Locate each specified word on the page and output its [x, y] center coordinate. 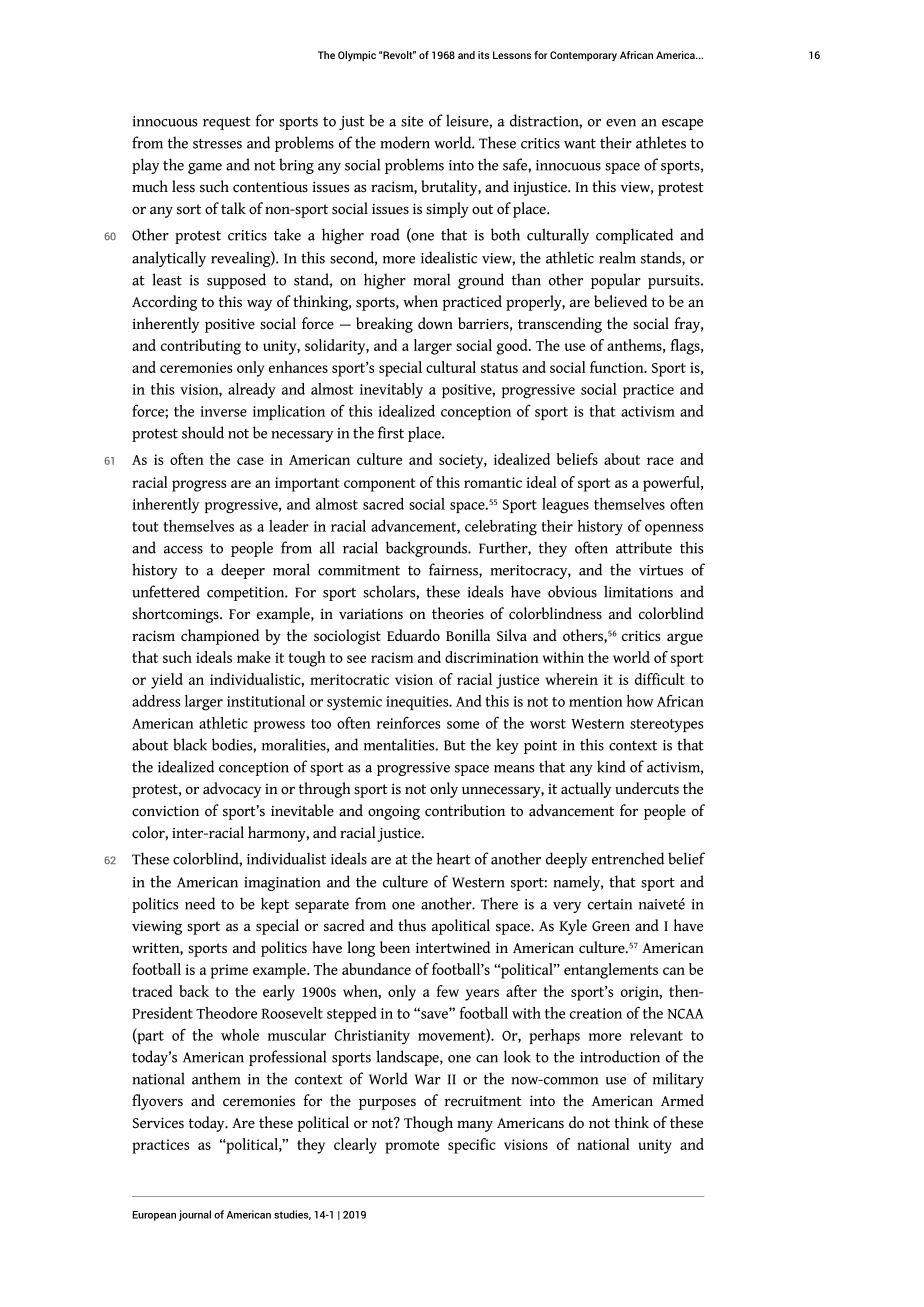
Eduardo [413, 635]
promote [412, 1147]
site [412, 121]
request [227, 123]
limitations [638, 591]
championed [220, 637]
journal [195, 1215]
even [621, 123]
